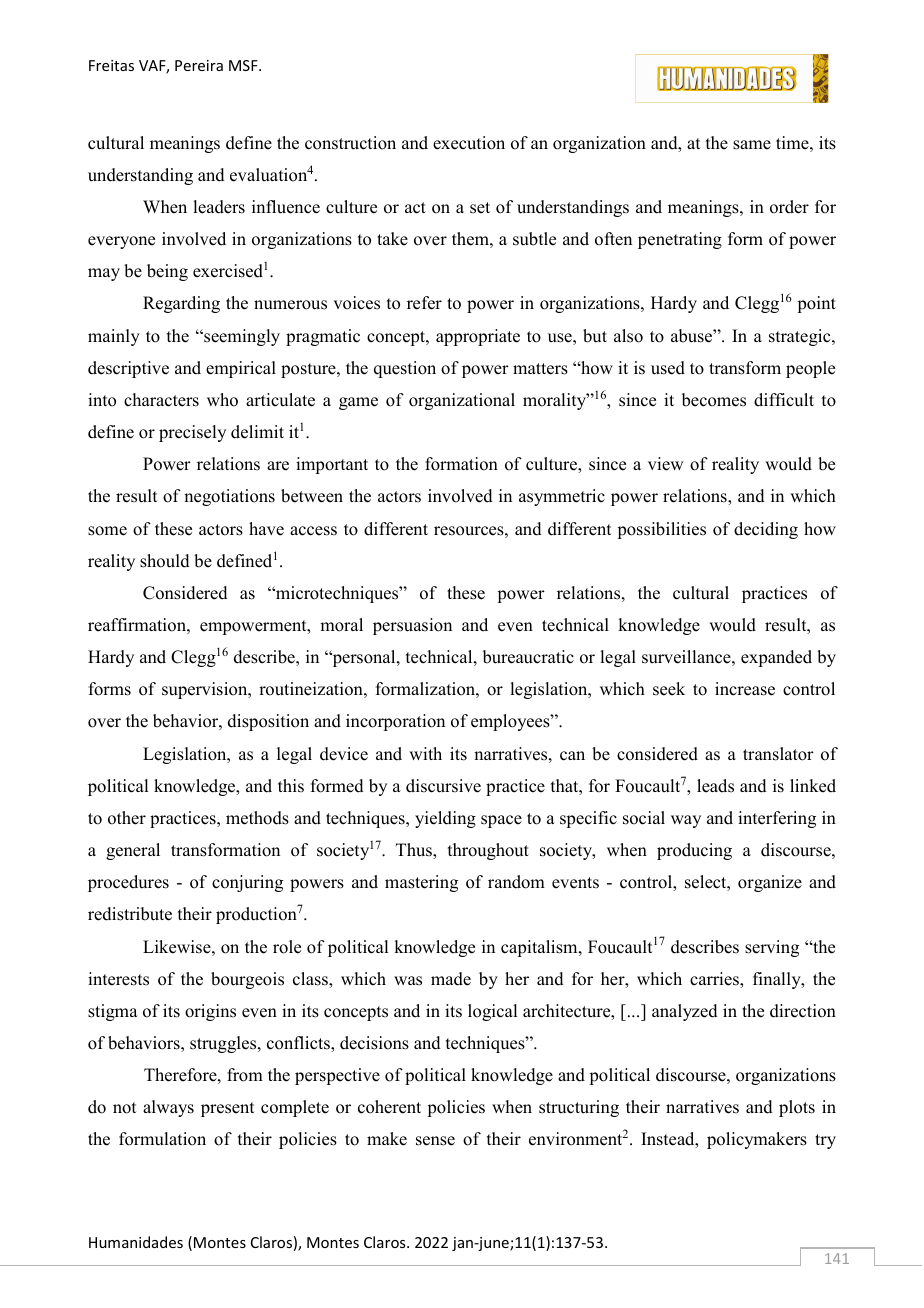 Image resolution: width=924 pixels, height=1308 pixels. I want to click on Pereira, so click(199, 65).
